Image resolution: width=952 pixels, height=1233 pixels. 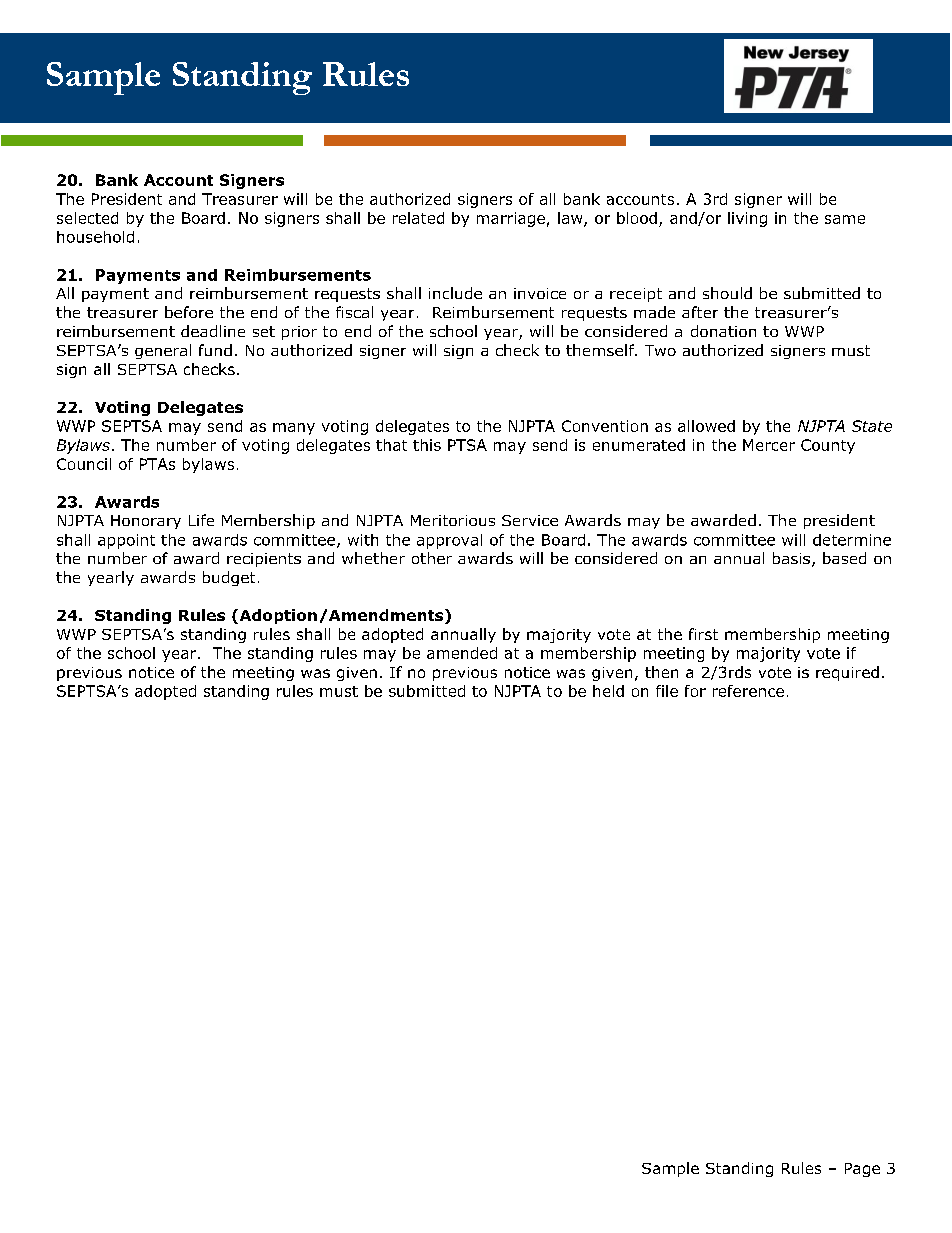 I want to click on held, so click(x=608, y=691).
